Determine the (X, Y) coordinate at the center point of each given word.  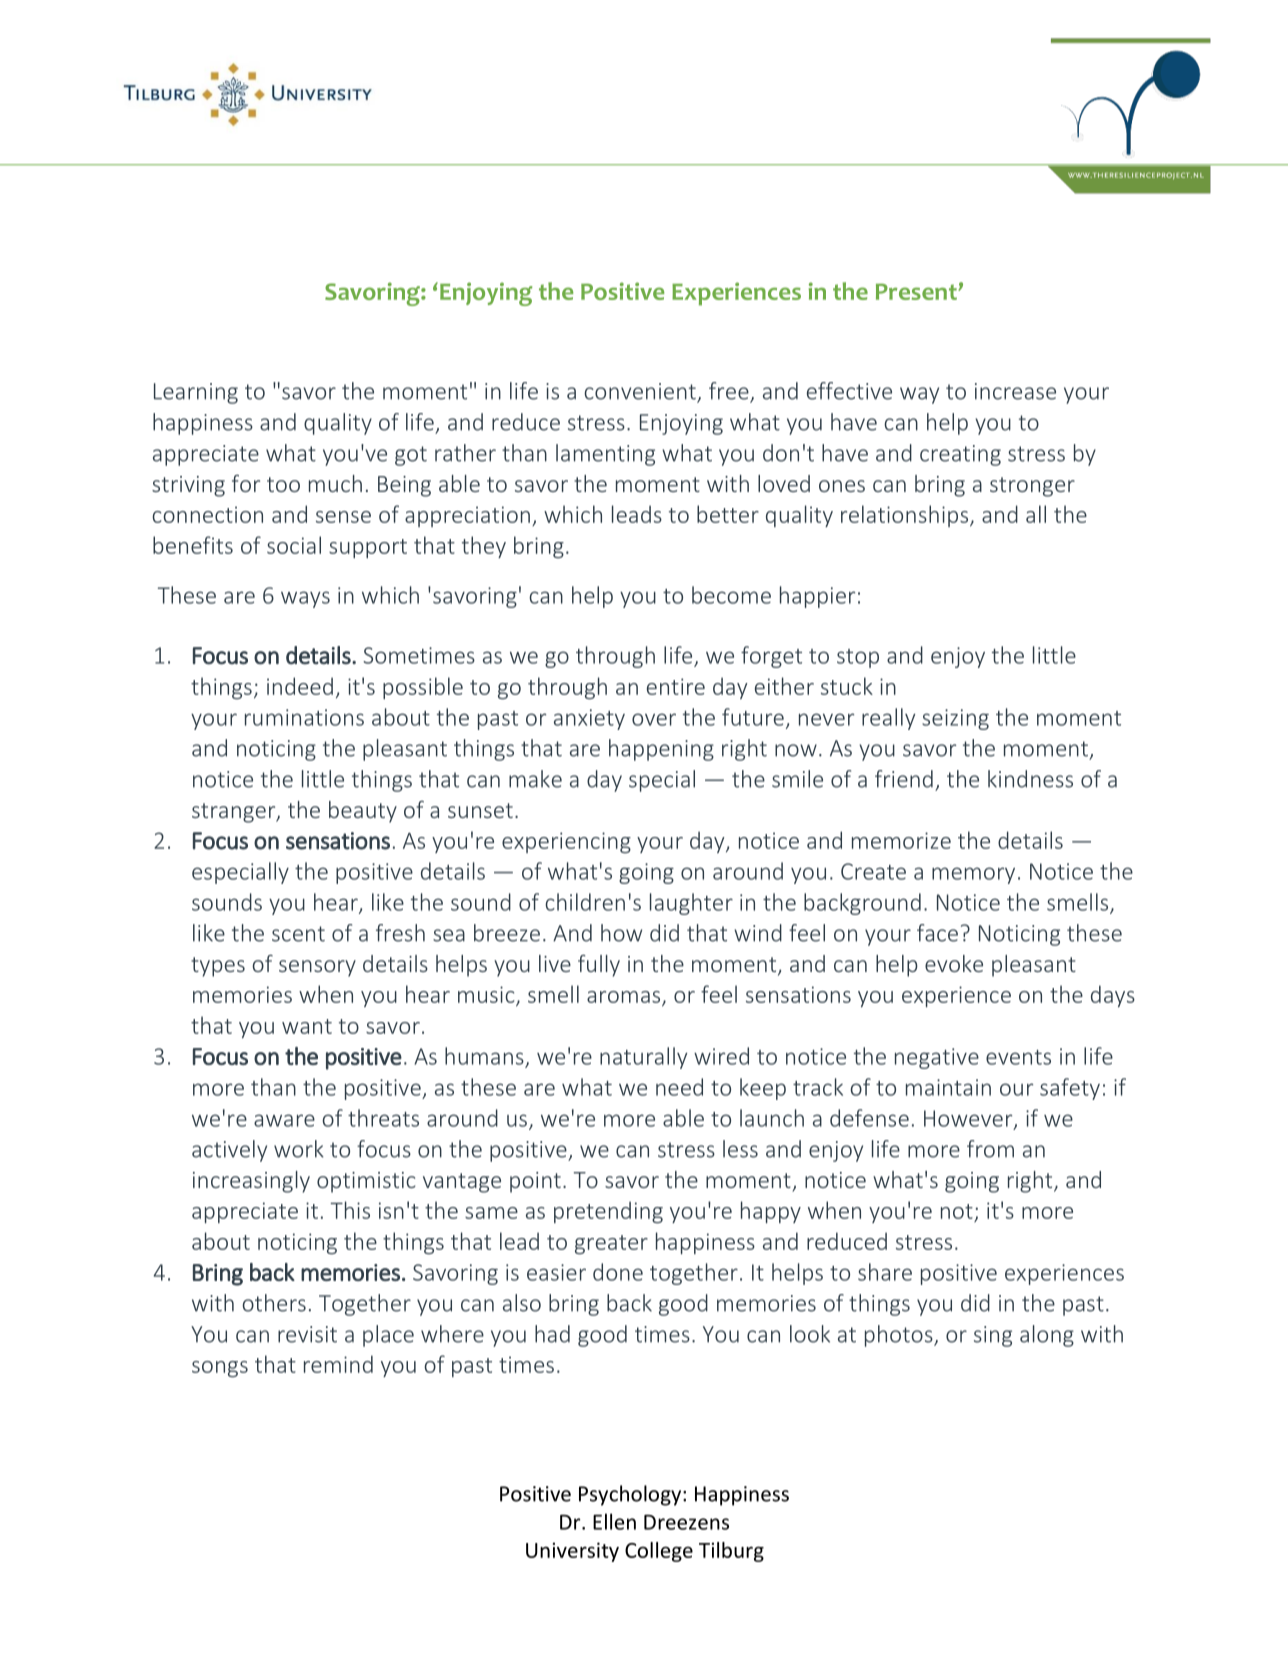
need (679, 1087)
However (969, 1119)
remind (338, 1364)
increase (1015, 391)
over (654, 719)
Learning (196, 393)
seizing (955, 719)
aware (284, 1120)
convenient (641, 392)
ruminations (304, 717)
